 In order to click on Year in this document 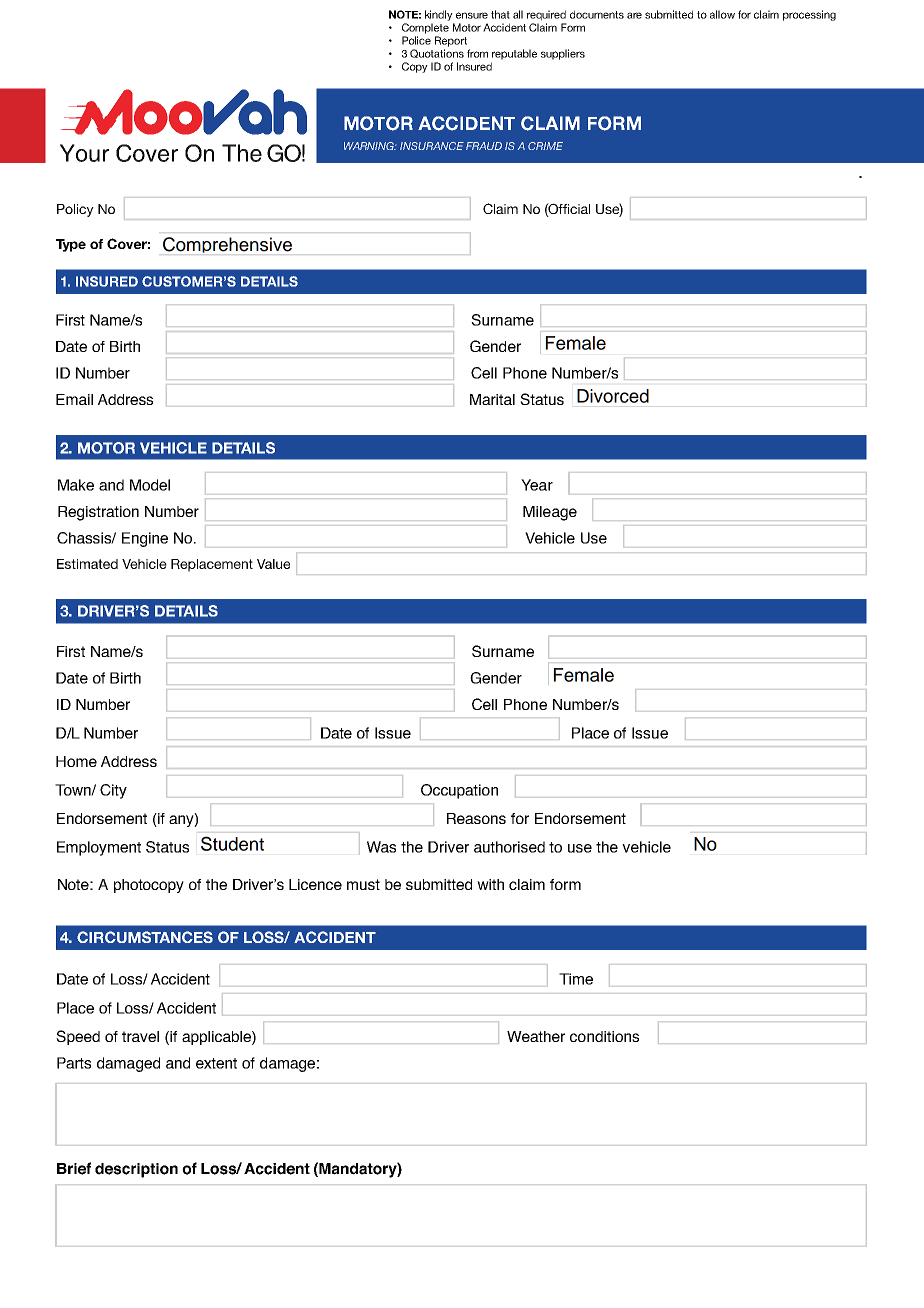, I will do `click(537, 485)`.
